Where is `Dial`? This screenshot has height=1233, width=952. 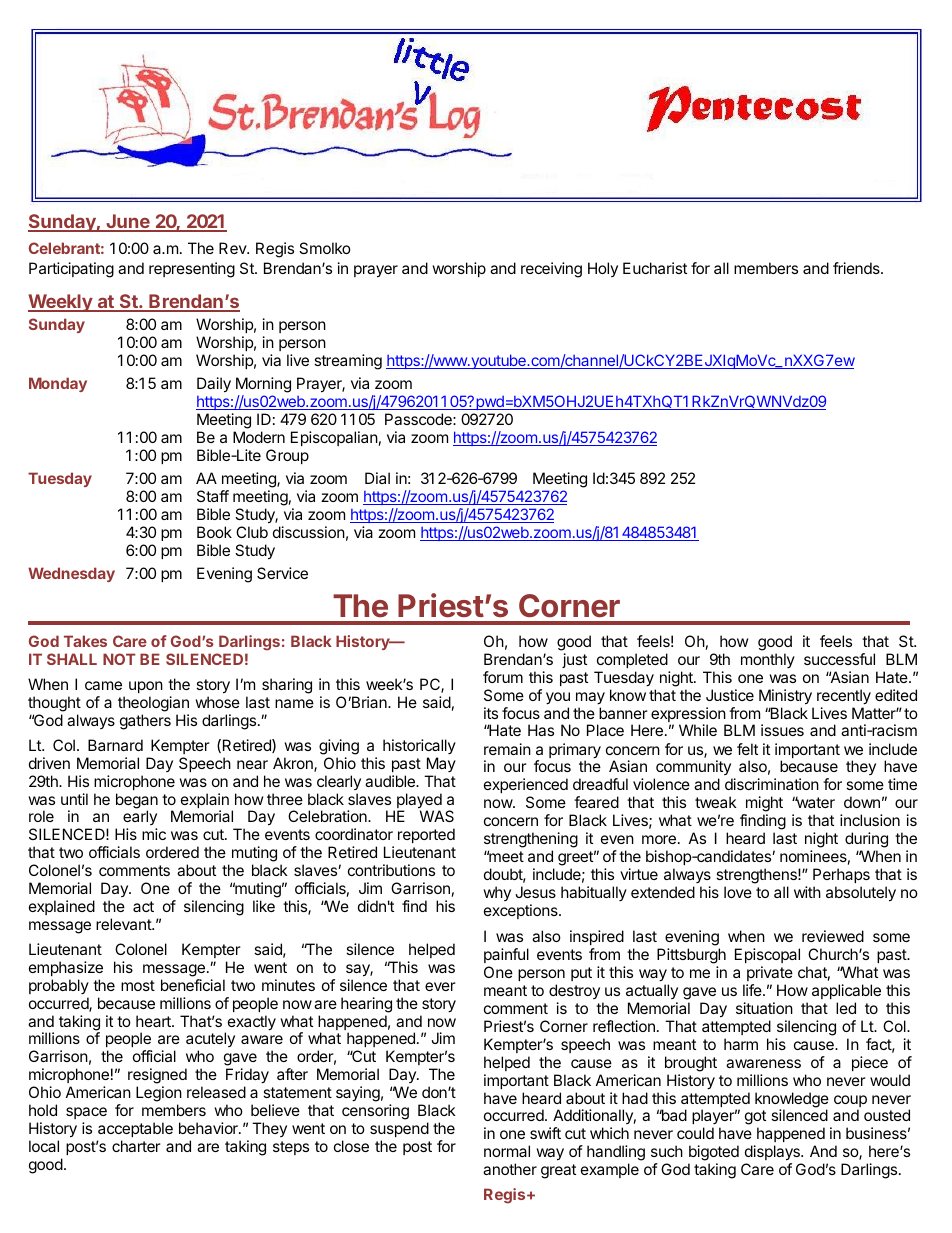
Dial is located at coordinates (377, 478).
